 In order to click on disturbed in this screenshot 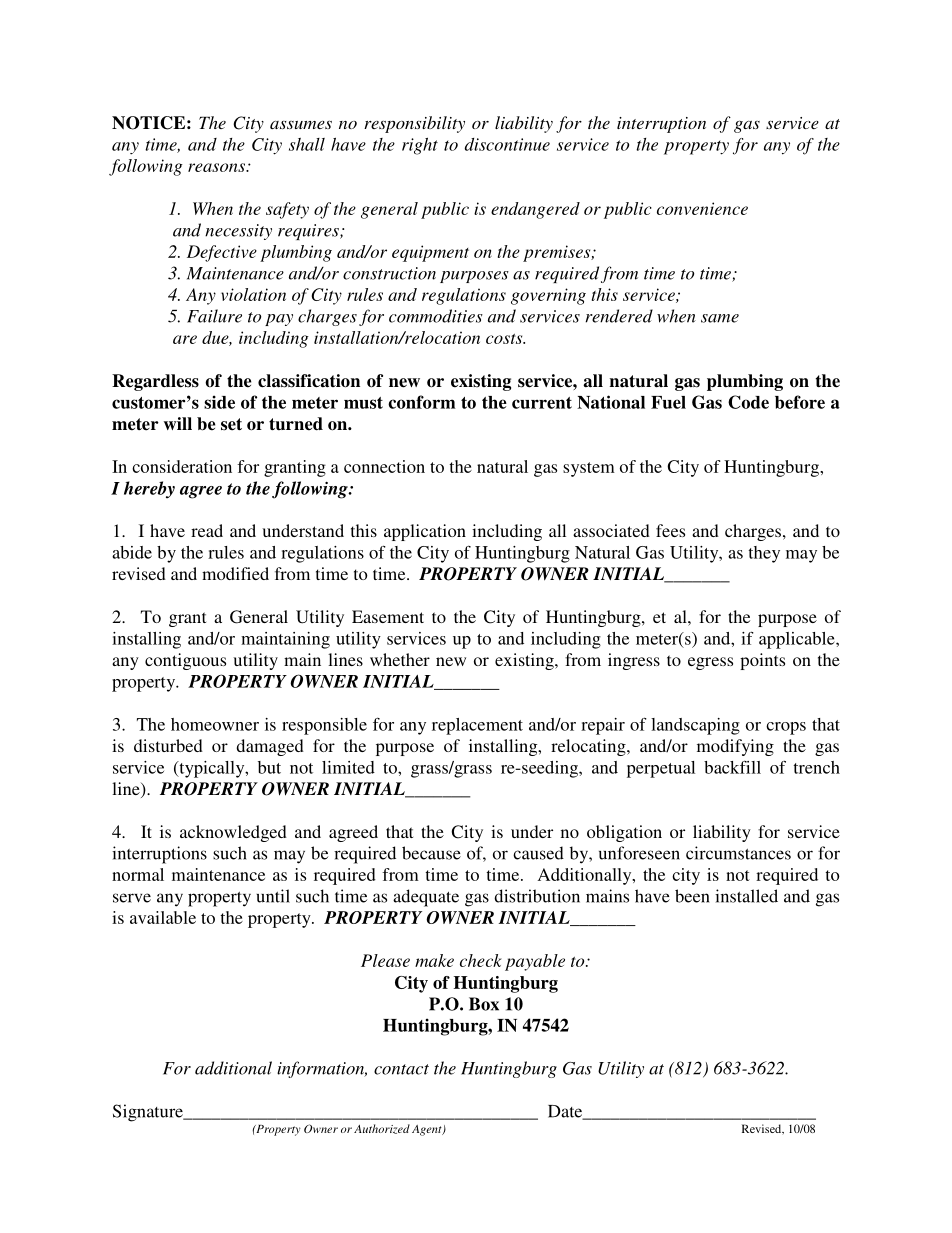, I will do `click(168, 745)`.
